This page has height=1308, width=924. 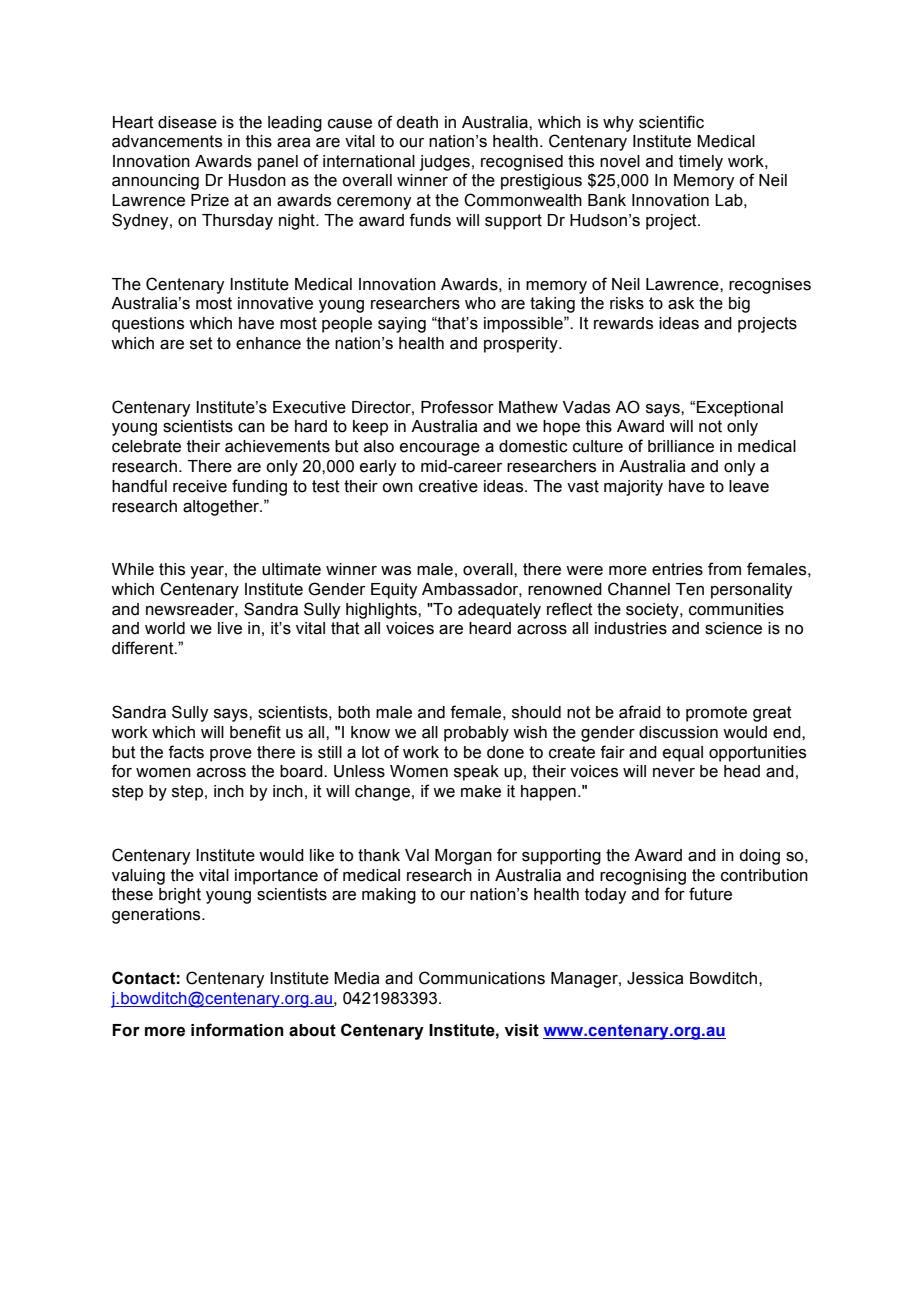 What do you see at coordinates (476, 734) in the page?
I see `probably` at bounding box center [476, 734].
